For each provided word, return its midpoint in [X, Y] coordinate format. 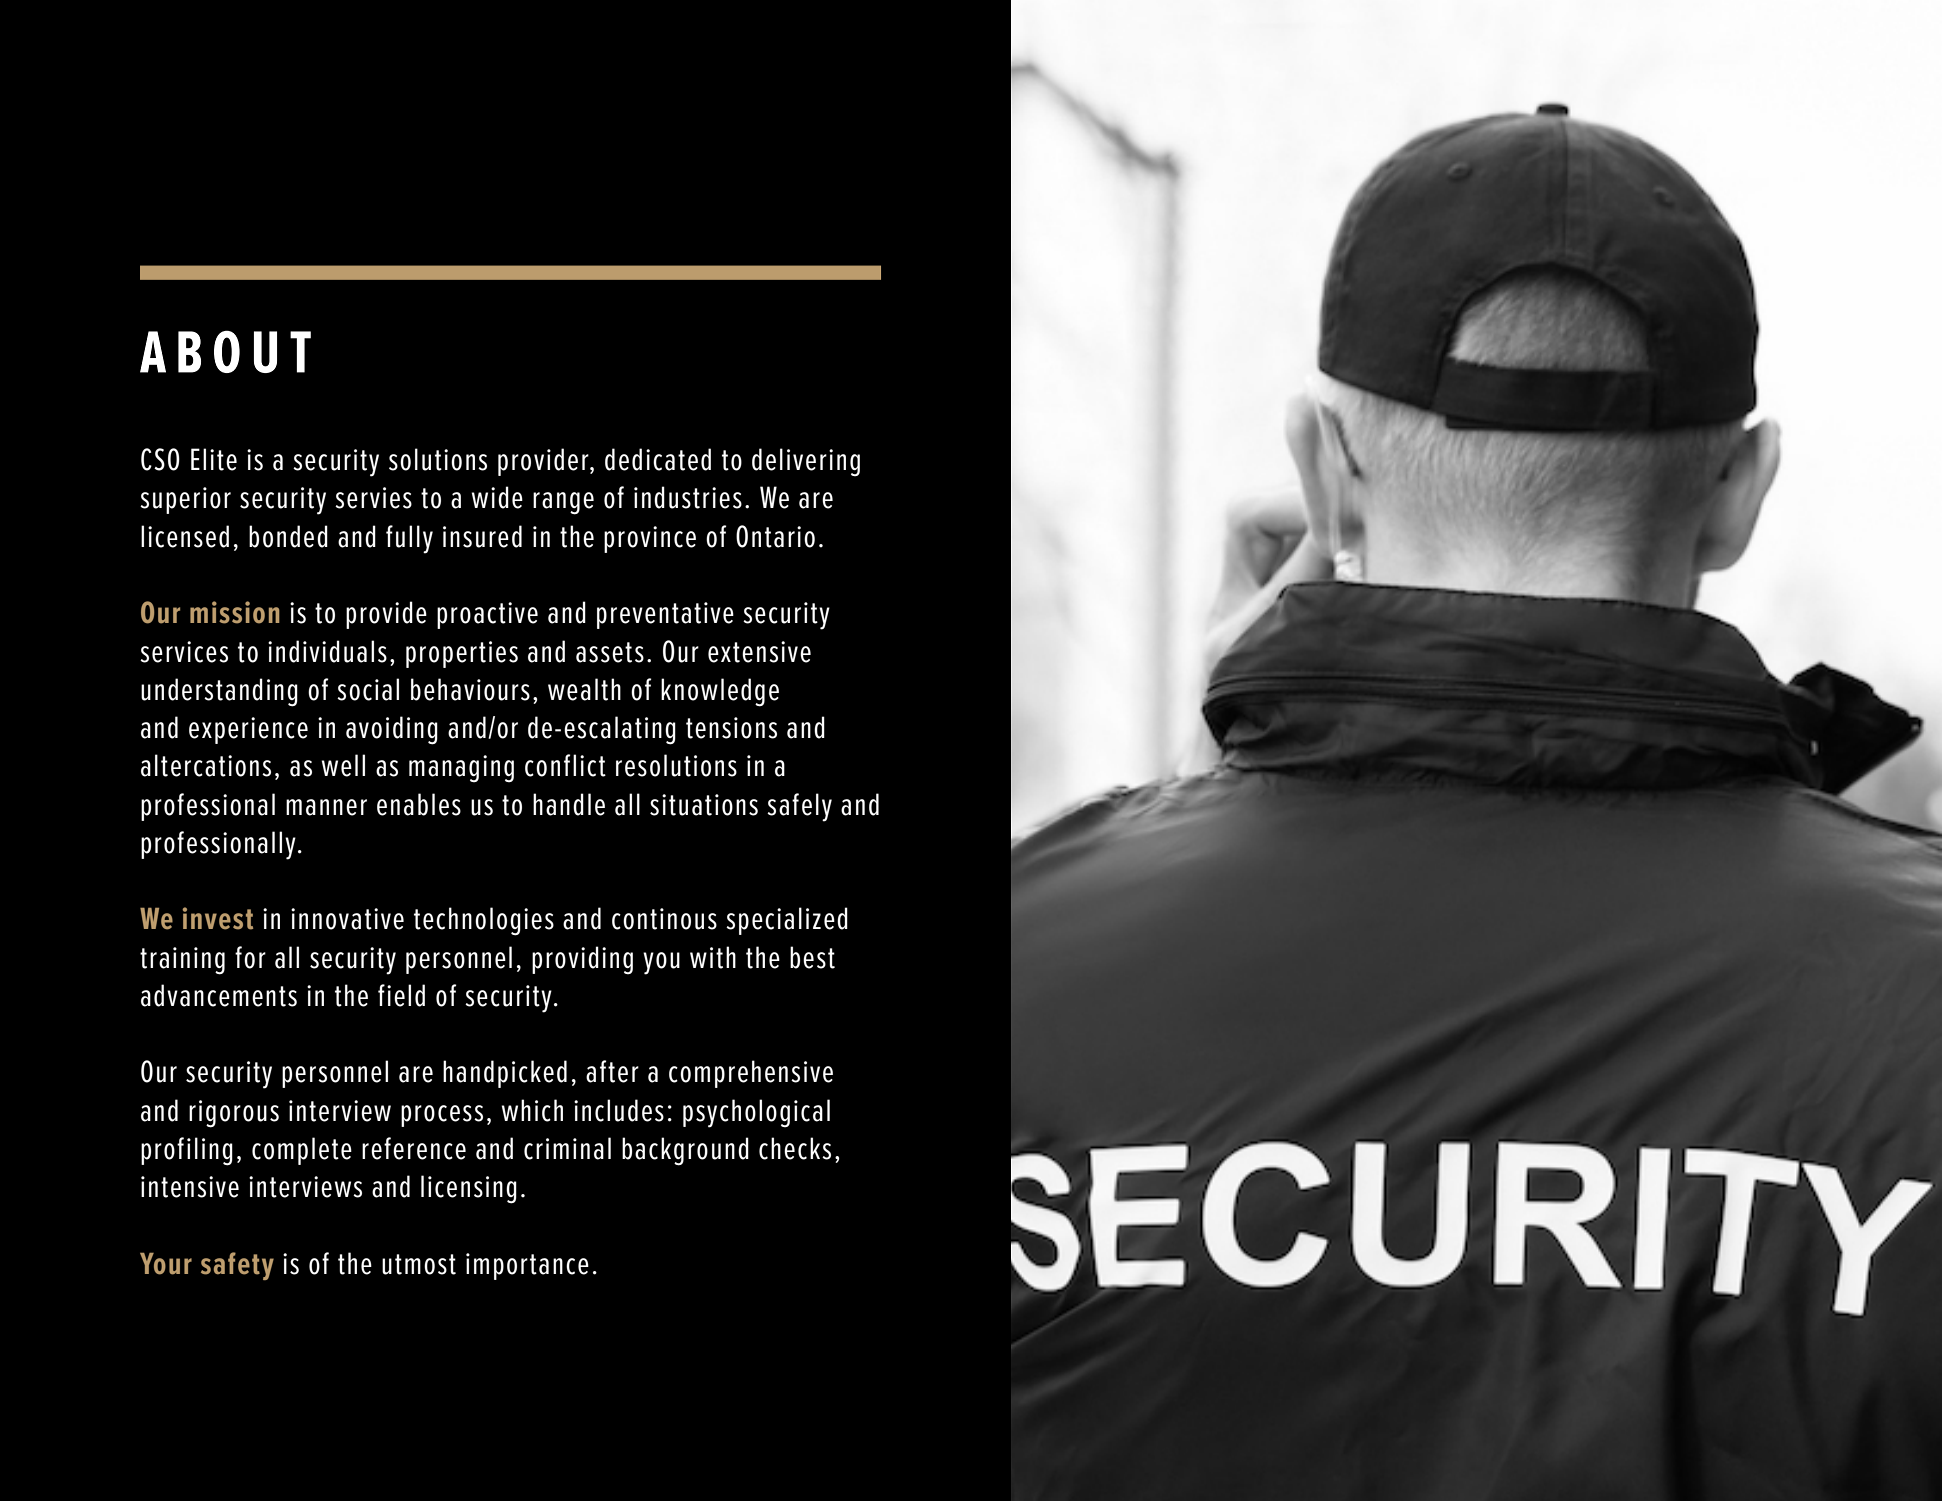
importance [527, 1266]
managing [461, 768]
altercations [206, 765]
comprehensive [751, 1074]
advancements [219, 995]
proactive [487, 615]
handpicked [505, 1074]
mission [235, 612]
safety [237, 1266]
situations [704, 805]
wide [497, 497]
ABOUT [225, 351]
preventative [665, 615]
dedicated [658, 459]
